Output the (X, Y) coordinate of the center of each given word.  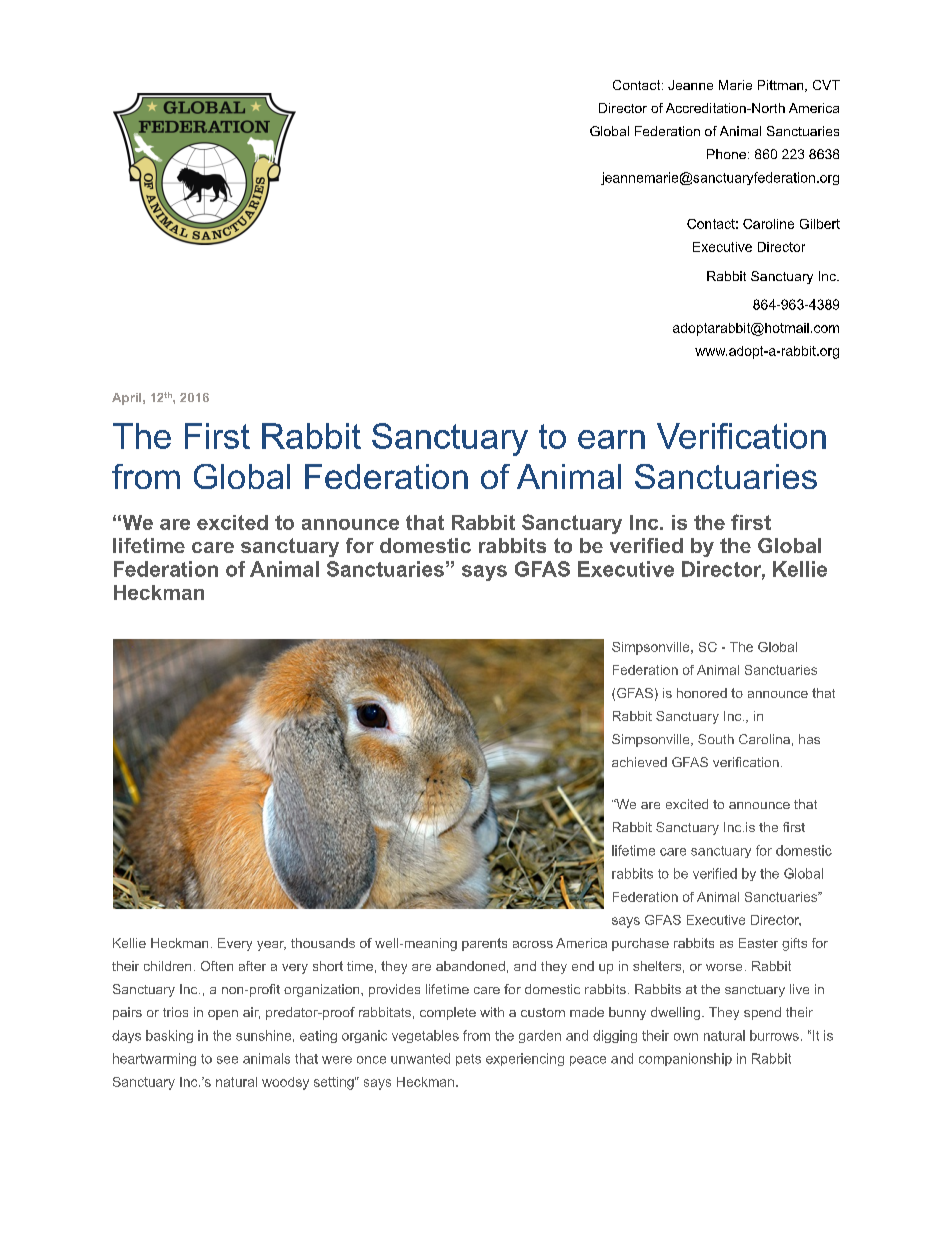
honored (702, 693)
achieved (639, 762)
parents (484, 944)
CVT (826, 85)
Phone (726, 154)
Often (217, 966)
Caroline (768, 224)
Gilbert (820, 224)
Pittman (782, 86)
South (716, 739)
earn (611, 439)
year (271, 946)
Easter (758, 943)
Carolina (764, 739)
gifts (794, 944)
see (227, 1060)
